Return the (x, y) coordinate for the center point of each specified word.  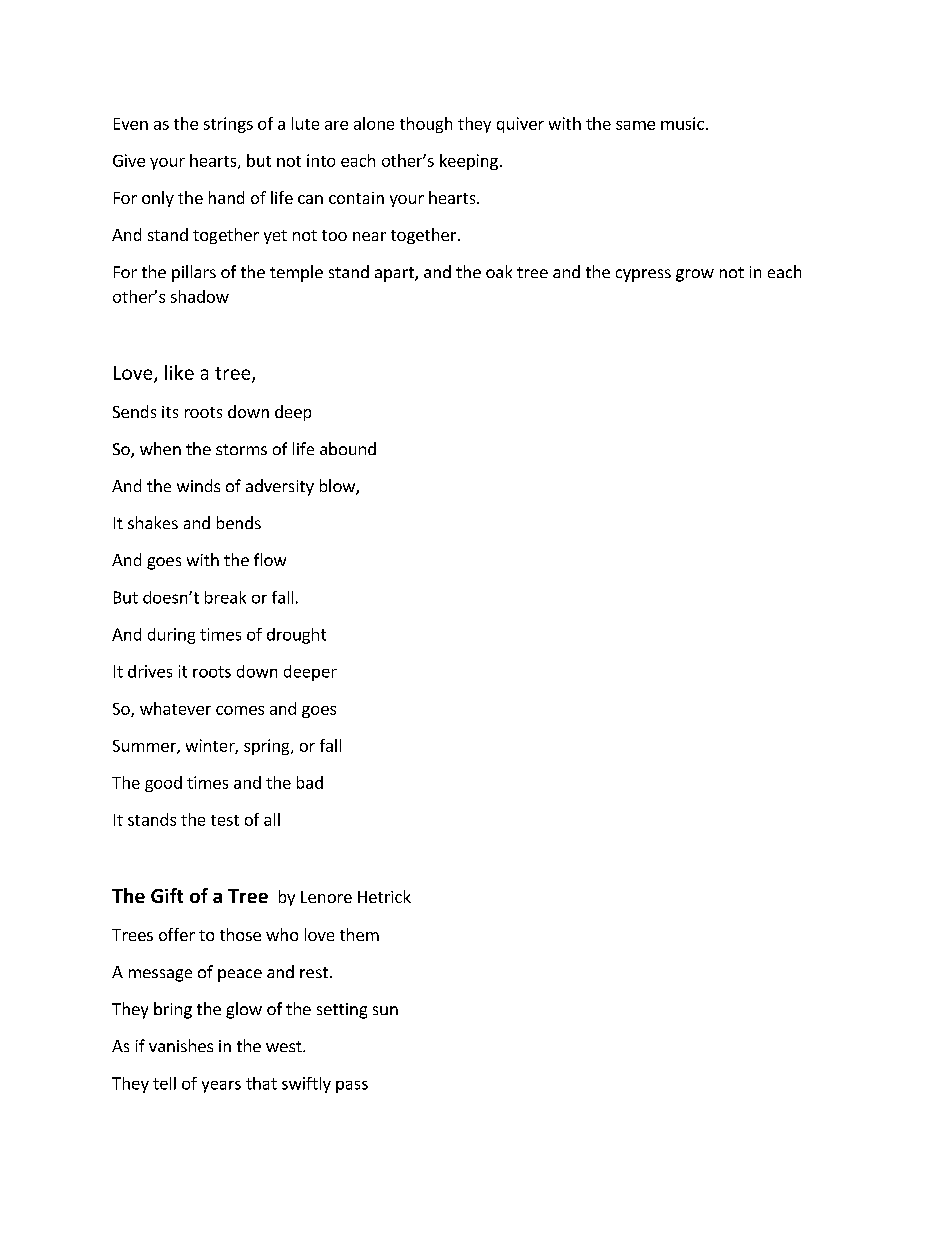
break (225, 597)
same (635, 125)
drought (296, 636)
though (426, 125)
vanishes (181, 1045)
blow (338, 487)
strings (228, 125)
